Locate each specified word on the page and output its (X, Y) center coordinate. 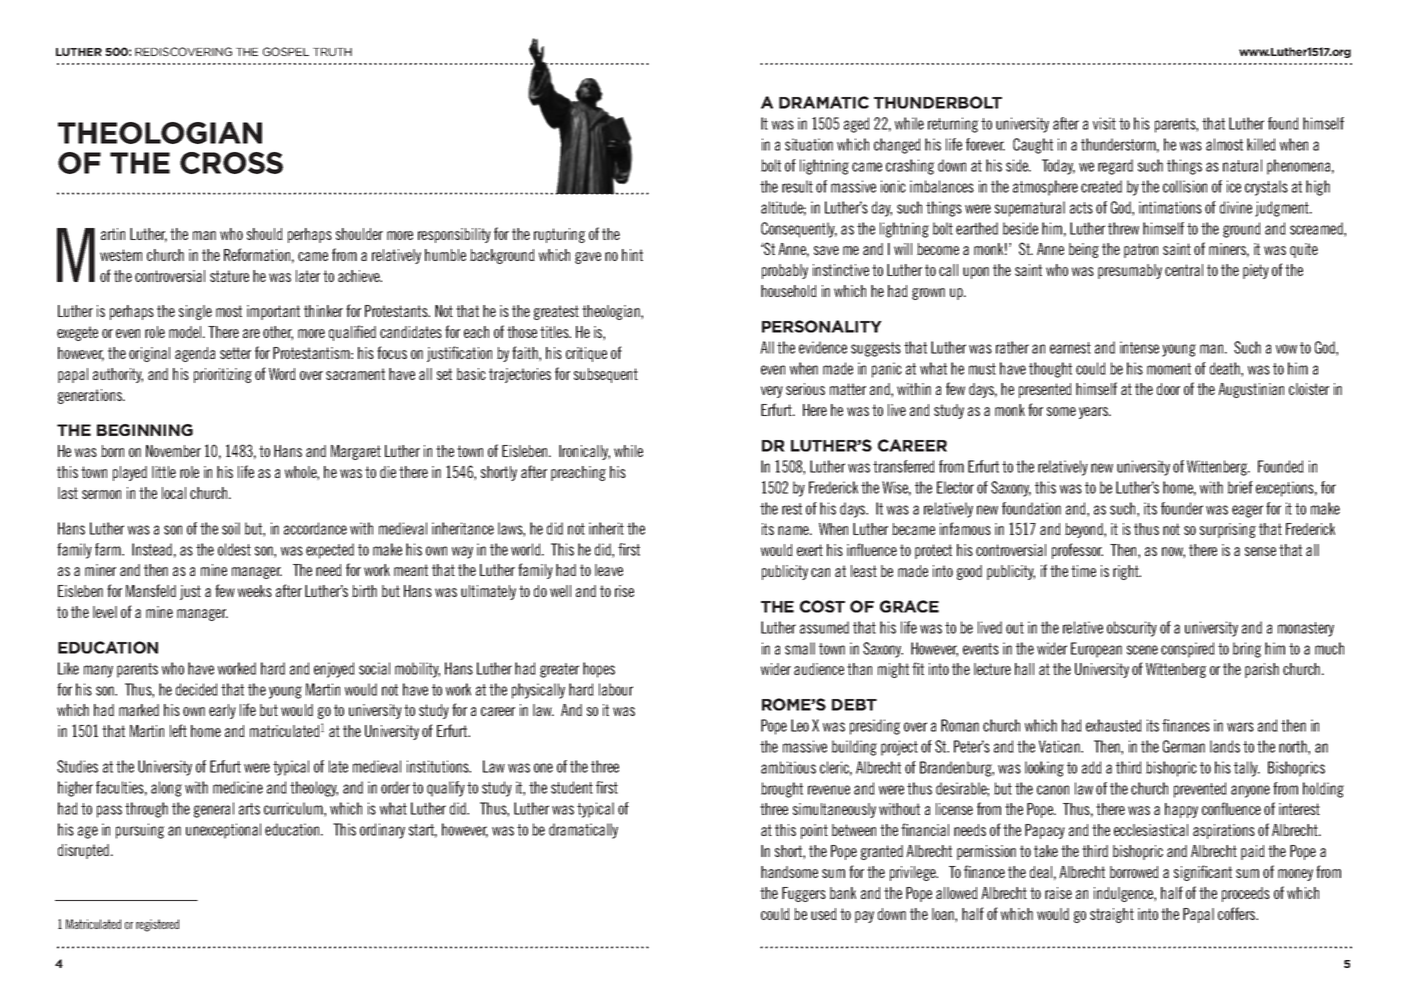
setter (235, 353)
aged (857, 125)
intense (1139, 347)
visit (1104, 123)
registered (157, 925)
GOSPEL (286, 51)
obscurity (1132, 629)
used (824, 914)
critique (586, 354)
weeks (255, 591)
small (800, 648)
